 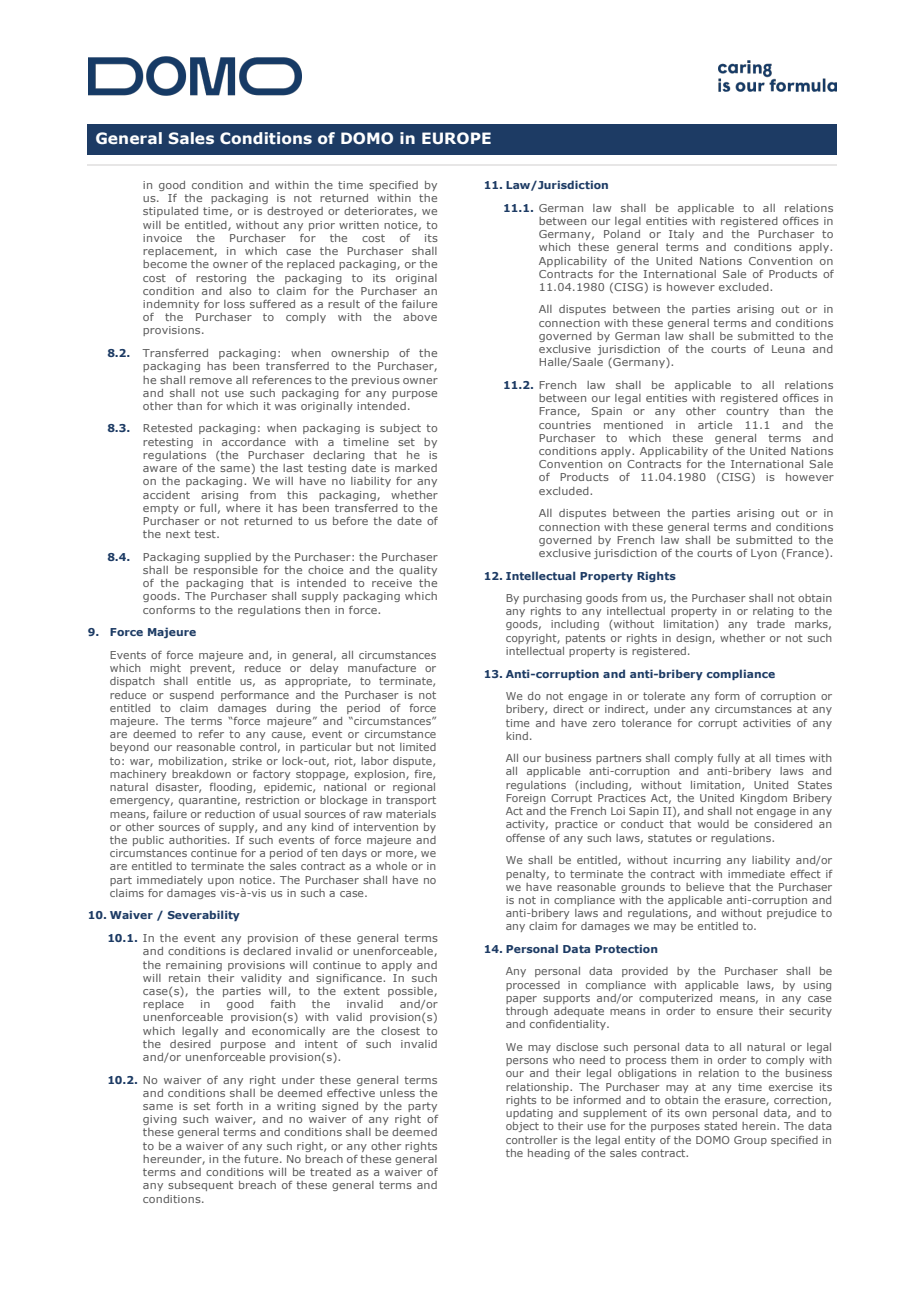 What do you see at coordinates (681, 235) in the screenshot?
I see `Italy` at bounding box center [681, 235].
